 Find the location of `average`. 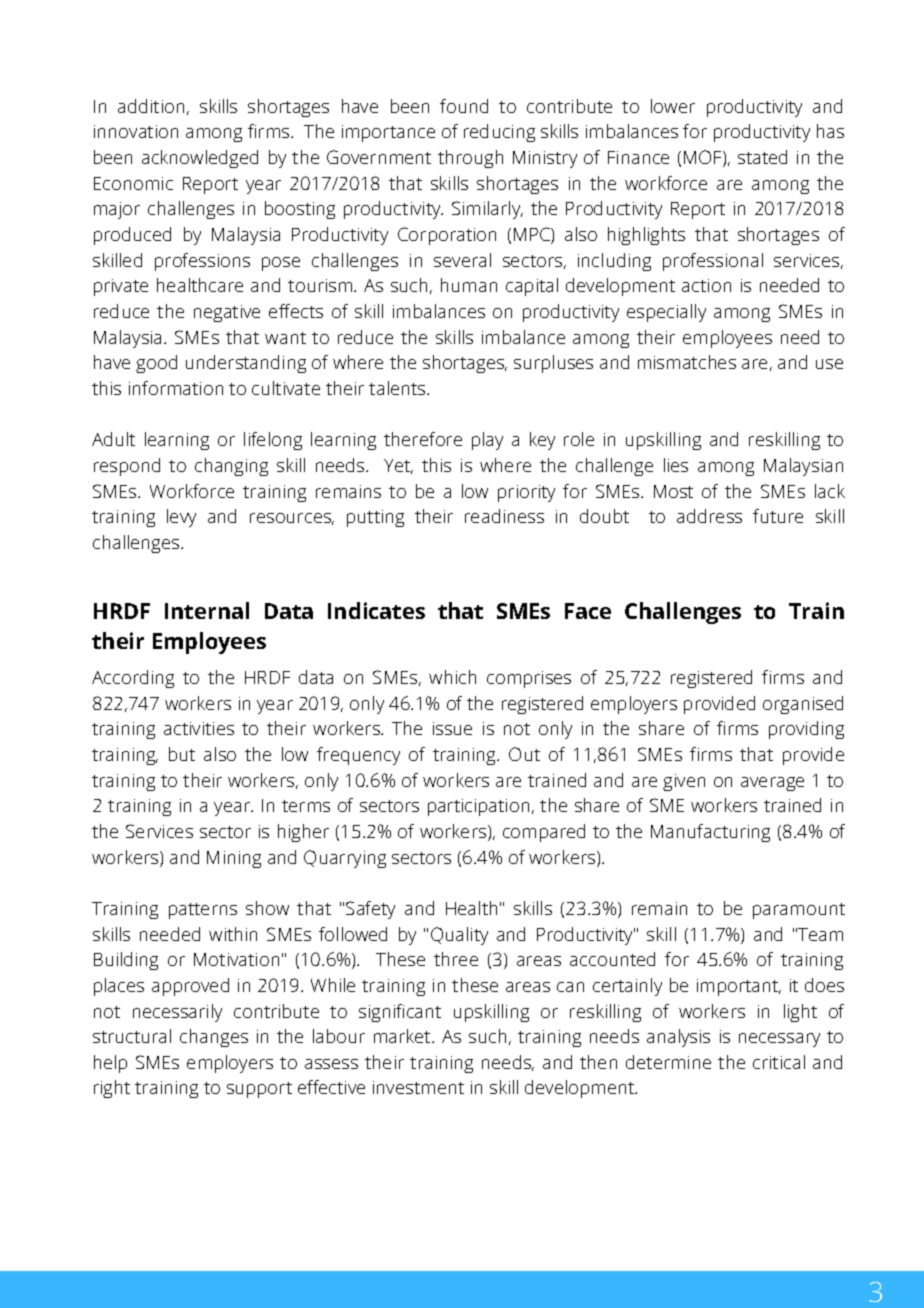

average is located at coordinates (772, 784).
